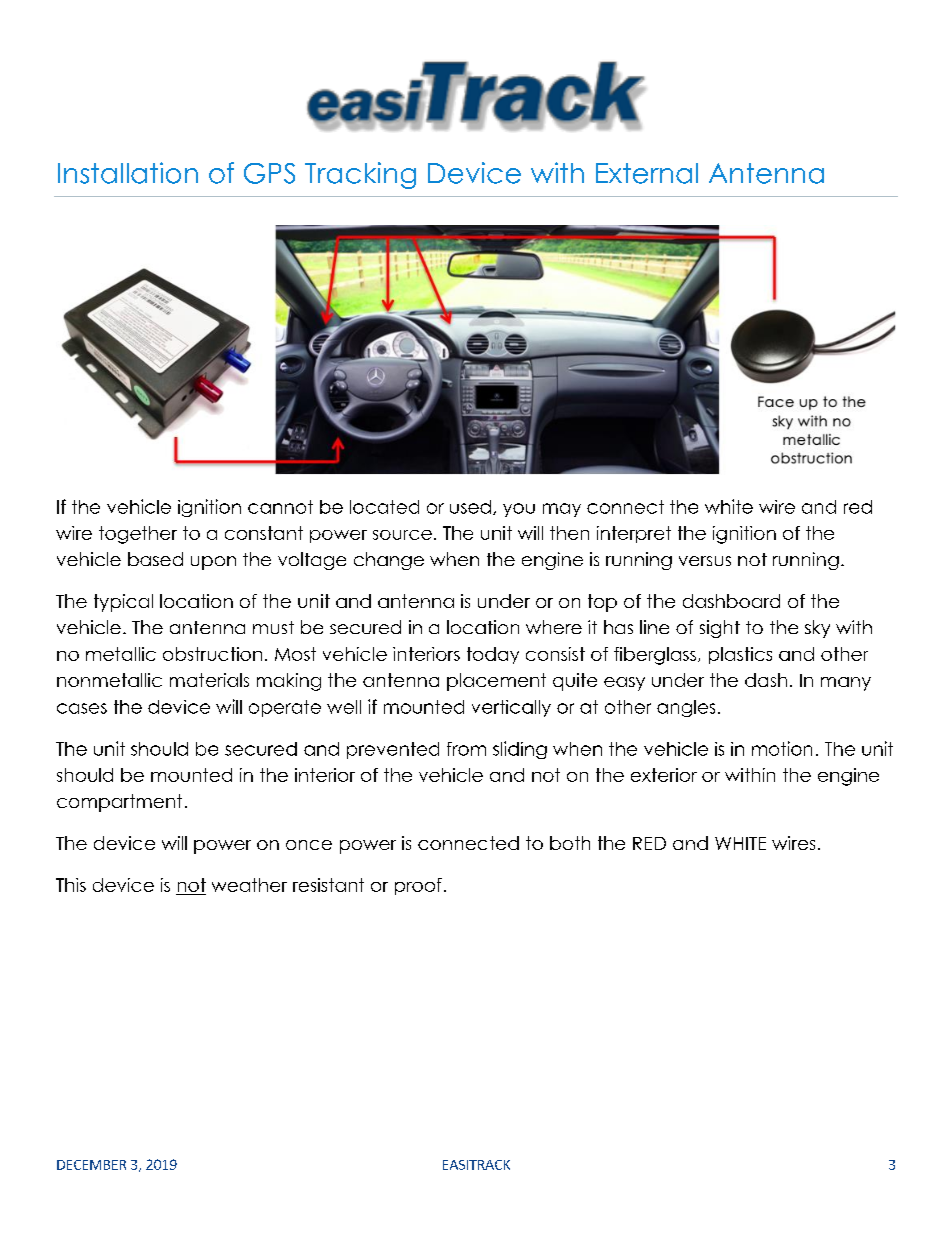 The image size is (952, 1233). I want to click on together, so click(138, 535).
